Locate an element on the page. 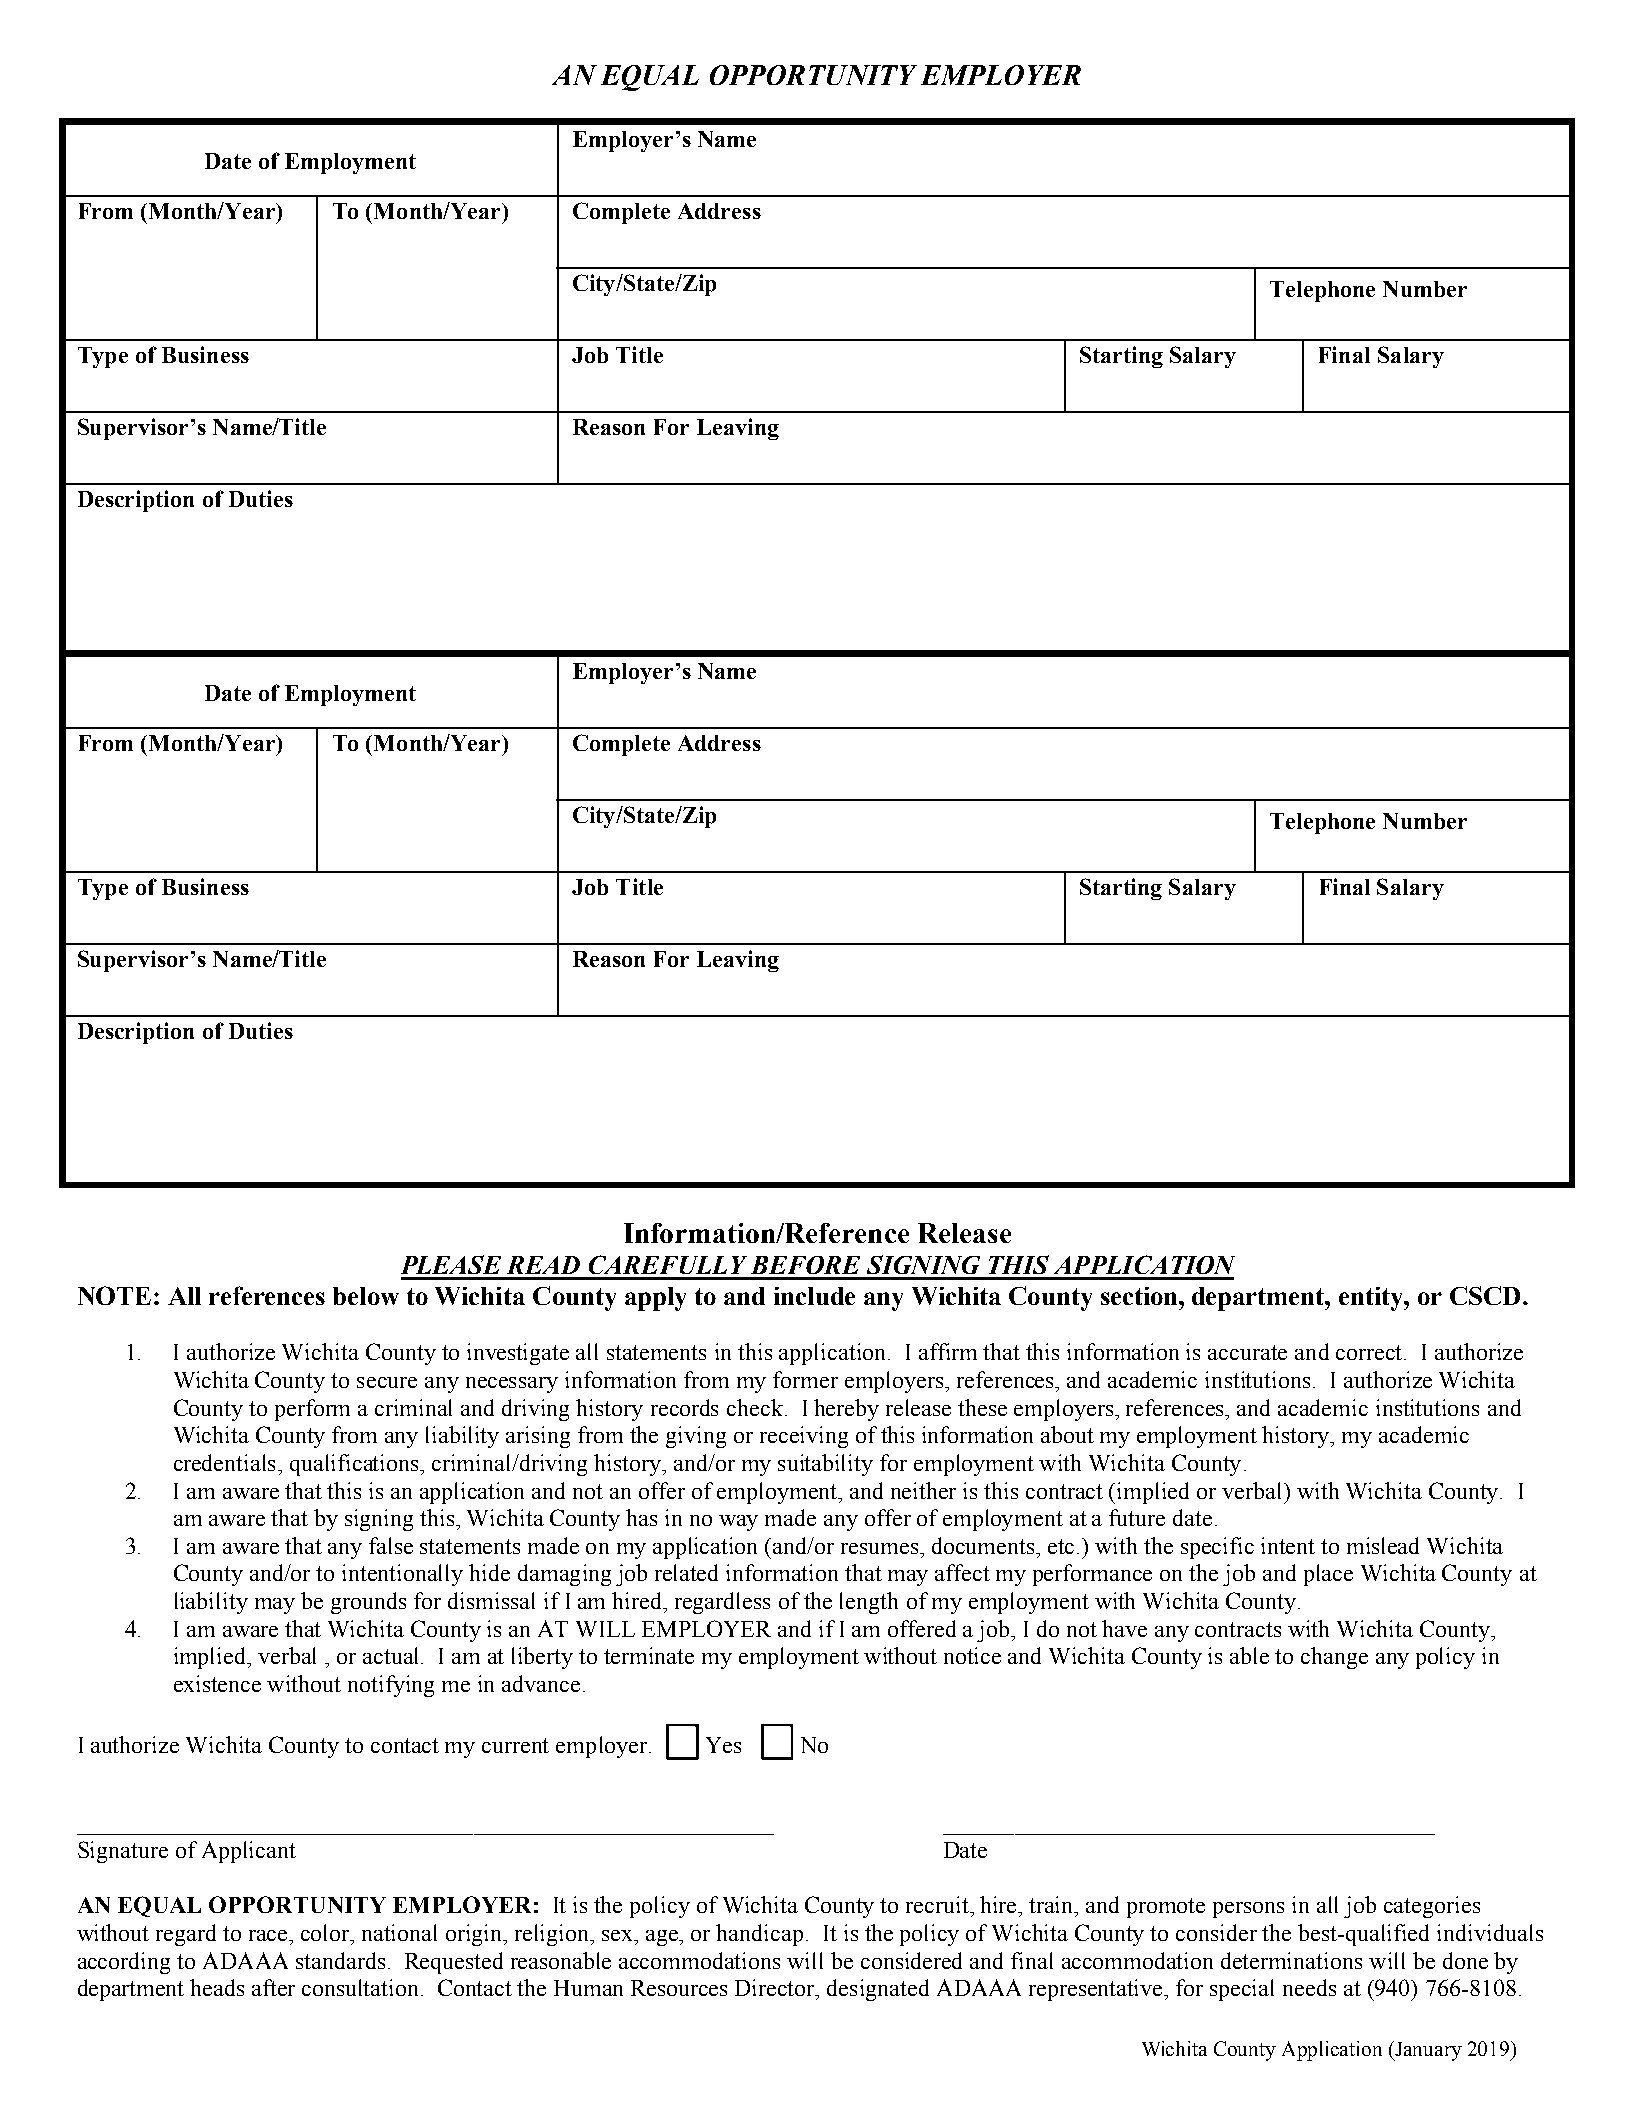 This document has height=2115, width=1635. Director is located at coordinates (776, 1989).
